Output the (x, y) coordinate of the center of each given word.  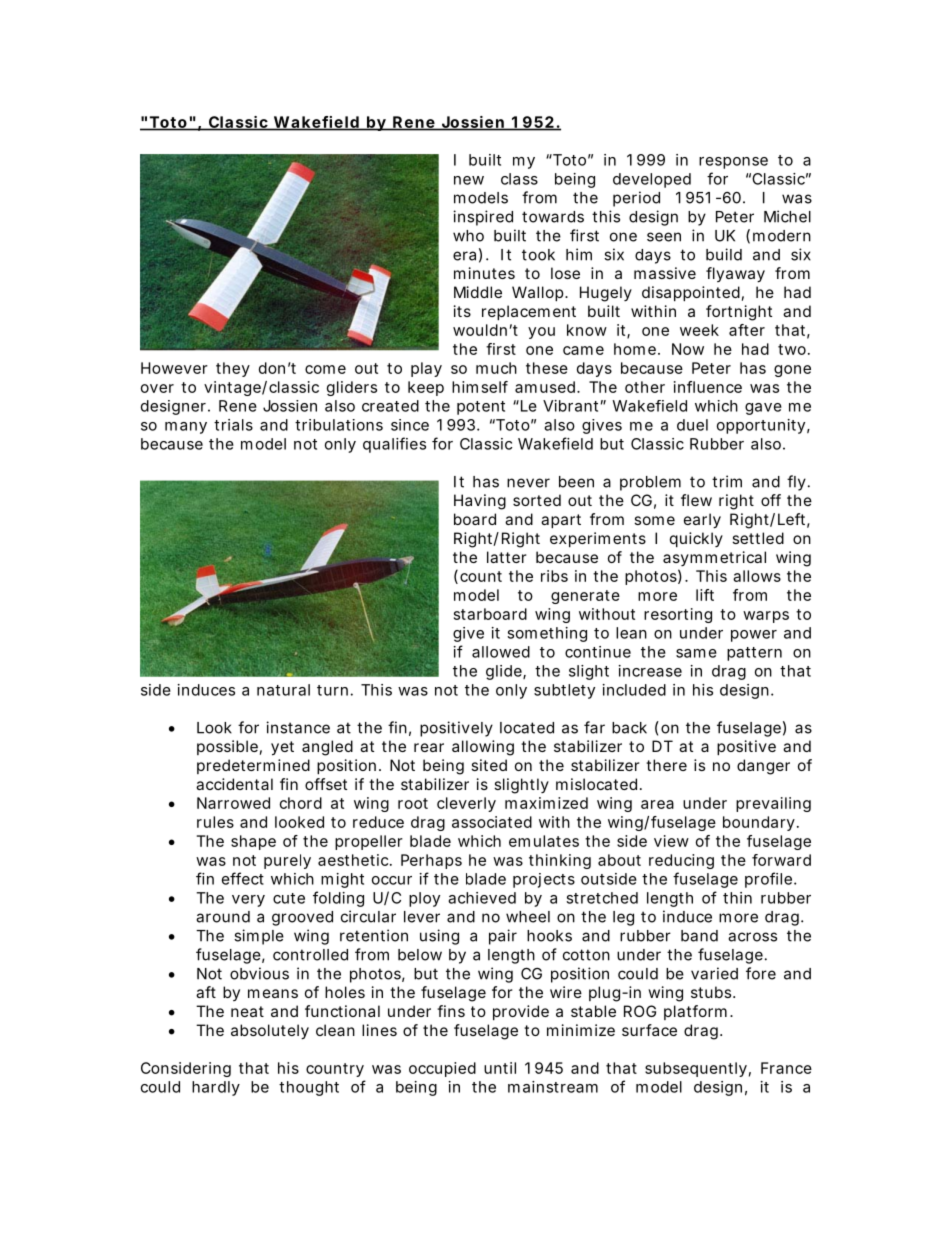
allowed (501, 652)
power (754, 636)
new (469, 180)
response (733, 163)
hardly (216, 1088)
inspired (483, 218)
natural (283, 690)
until (500, 1068)
